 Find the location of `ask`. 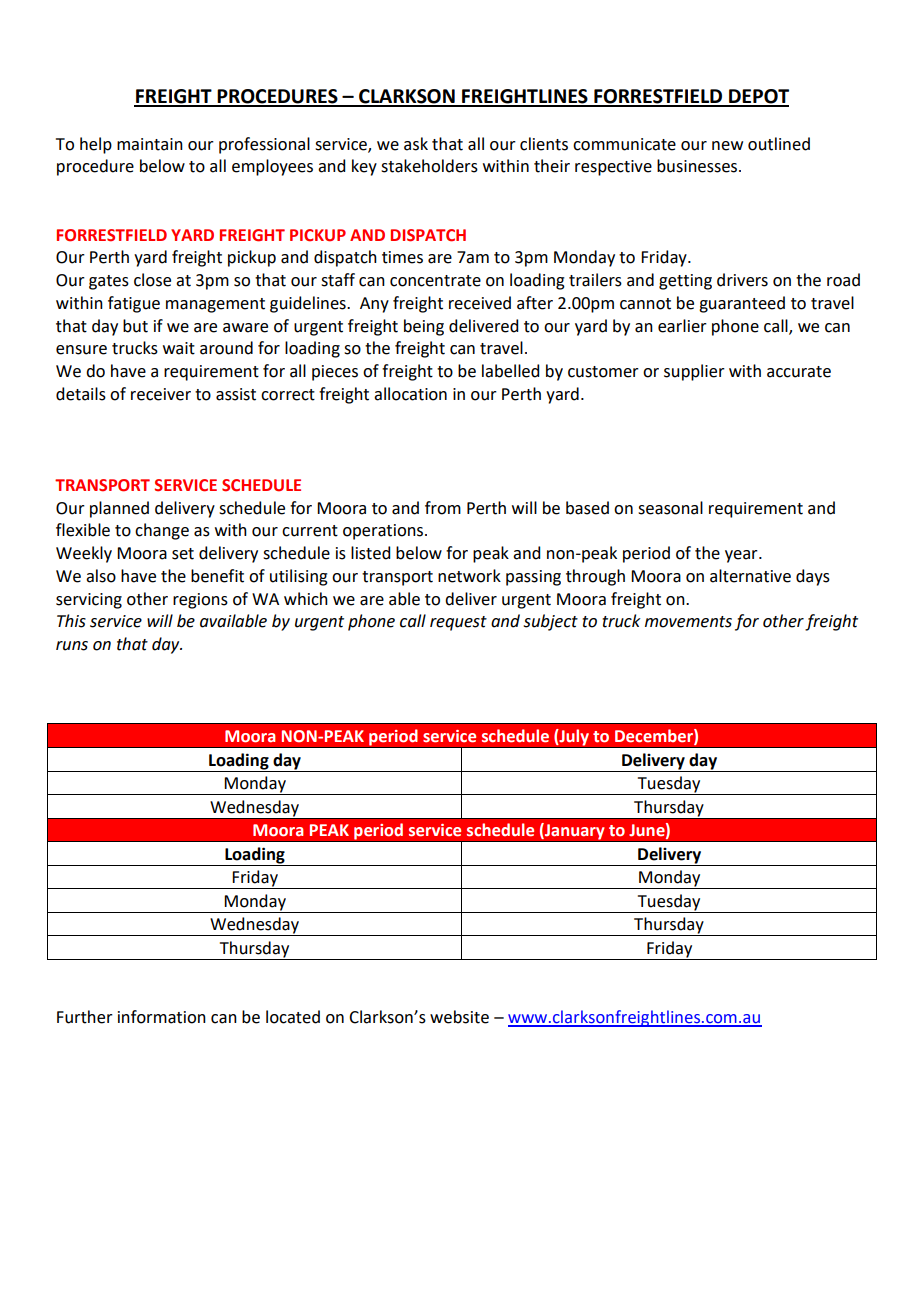

ask is located at coordinates (416, 144).
